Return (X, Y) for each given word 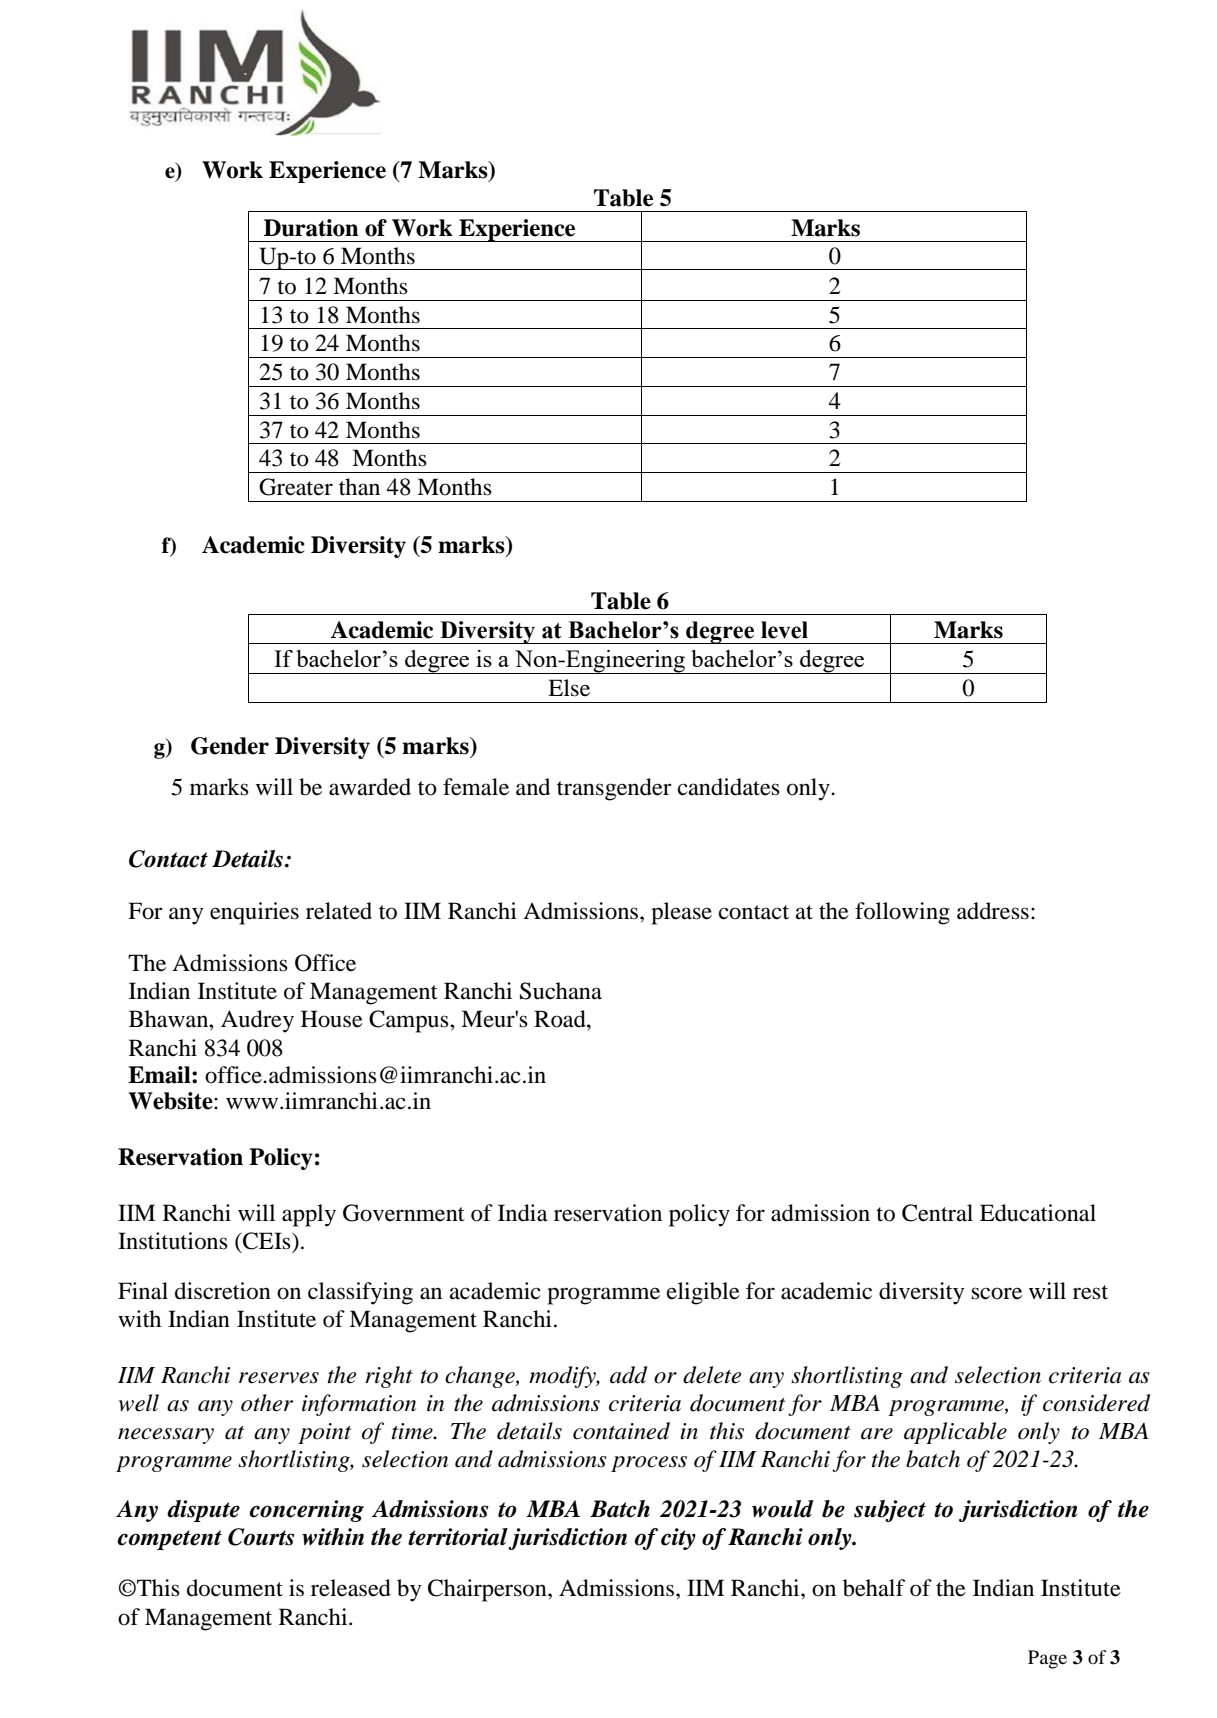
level (784, 630)
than (359, 487)
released (351, 1588)
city (678, 1539)
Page (1047, 1659)
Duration (311, 228)
